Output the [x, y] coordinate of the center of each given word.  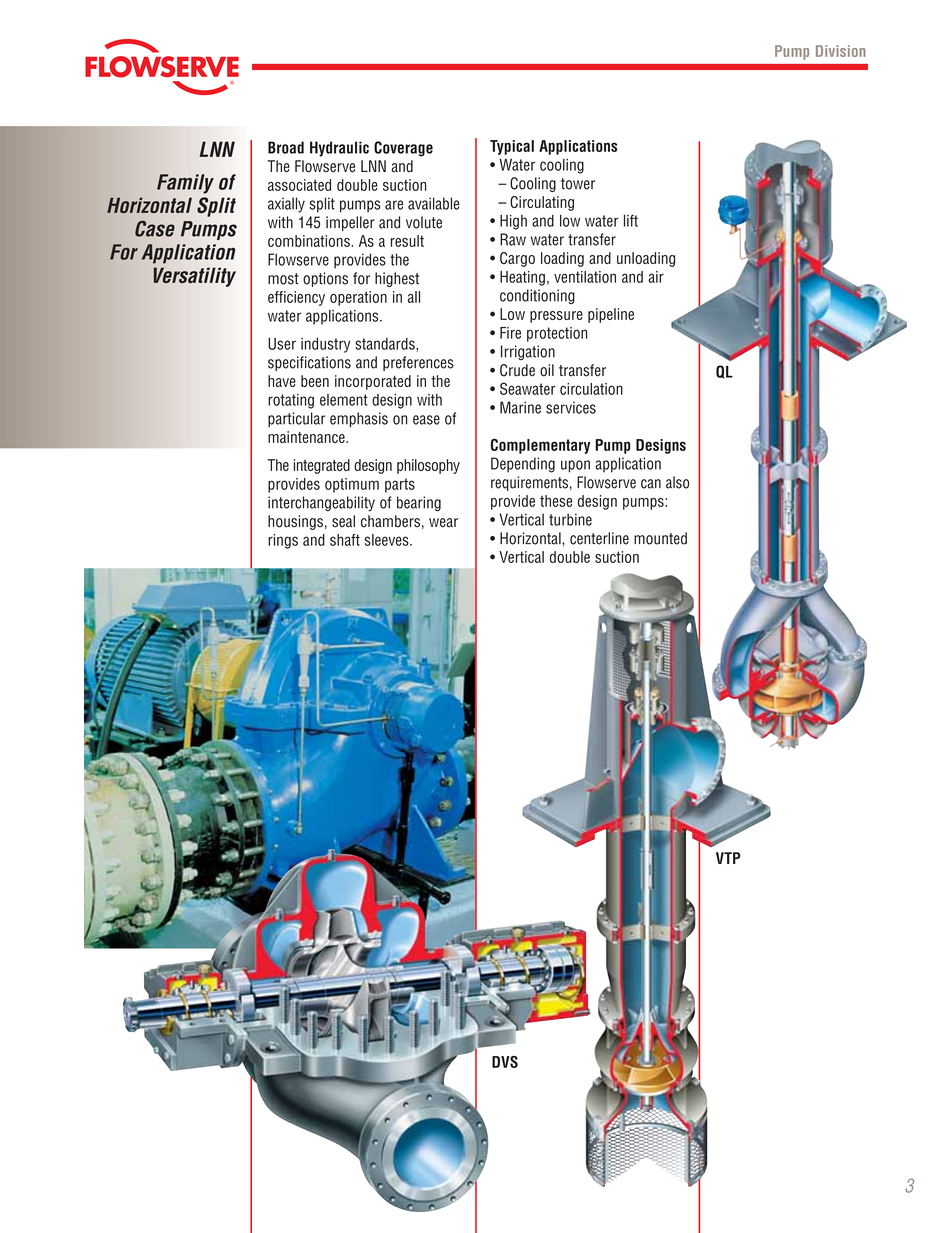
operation [358, 298]
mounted [660, 538]
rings [283, 541]
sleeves [388, 540]
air [656, 277]
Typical [512, 147]
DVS [505, 1062]
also [677, 482]
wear [443, 523]
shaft [345, 540]
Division [841, 51]
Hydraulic [339, 149]
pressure [556, 317]
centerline [599, 538]
